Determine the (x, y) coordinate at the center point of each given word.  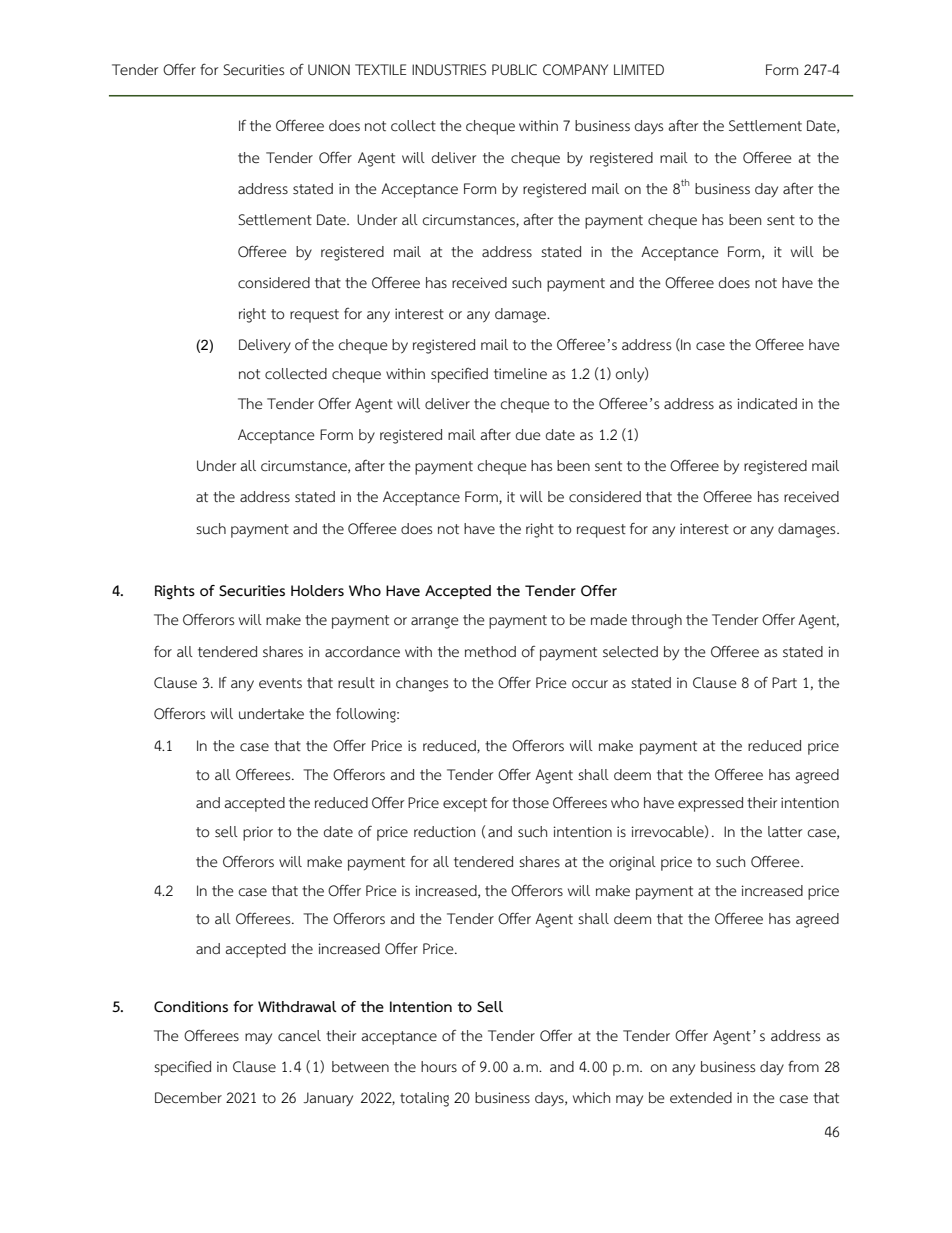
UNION (329, 70)
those (530, 803)
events (280, 683)
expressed (710, 804)
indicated (767, 404)
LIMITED (639, 69)
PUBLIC (514, 70)
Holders (317, 591)
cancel (299, 1036)
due (528, 435)
